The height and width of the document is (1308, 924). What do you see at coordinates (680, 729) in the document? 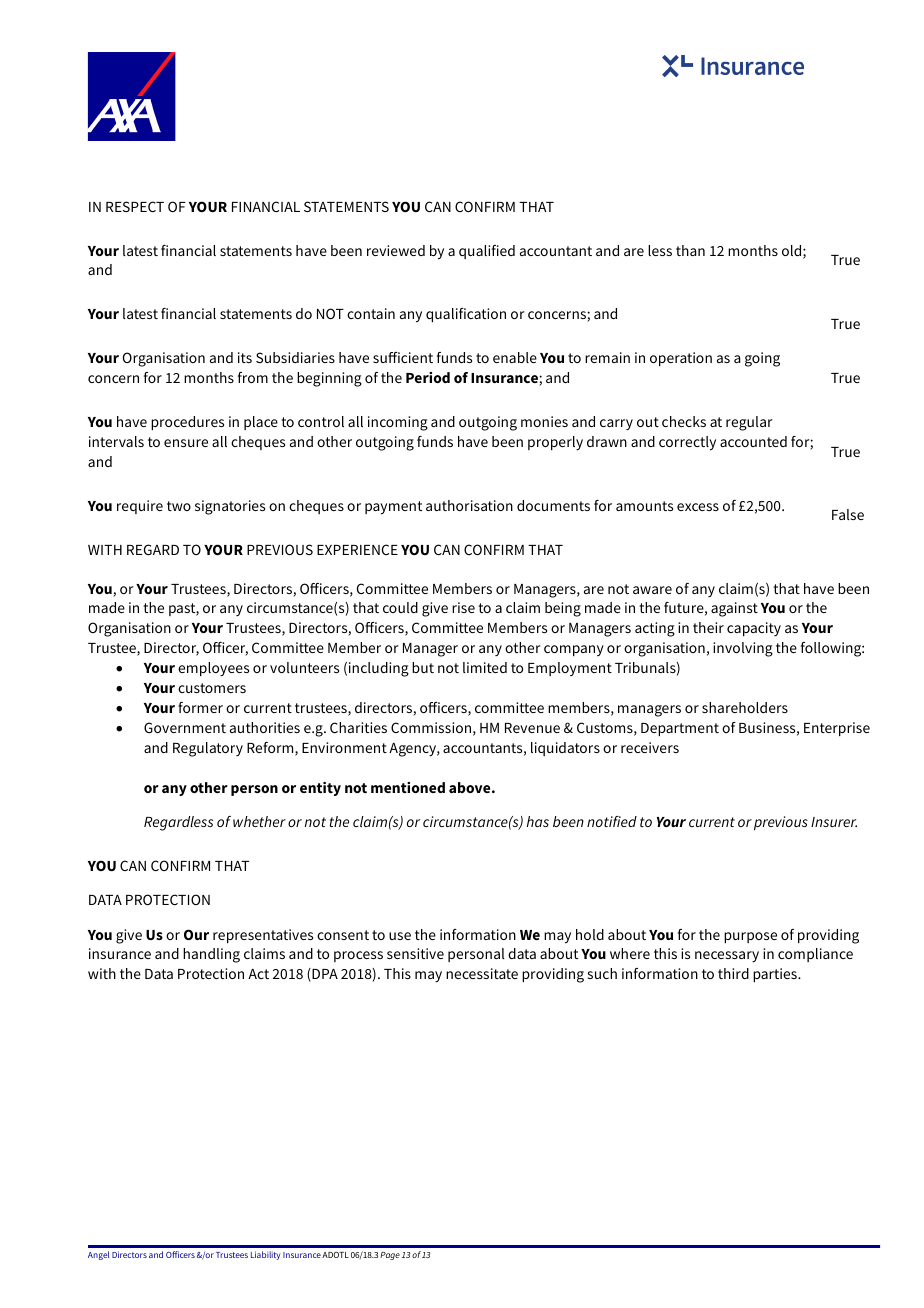
I see `Department` at bounding box center [680, 729].
